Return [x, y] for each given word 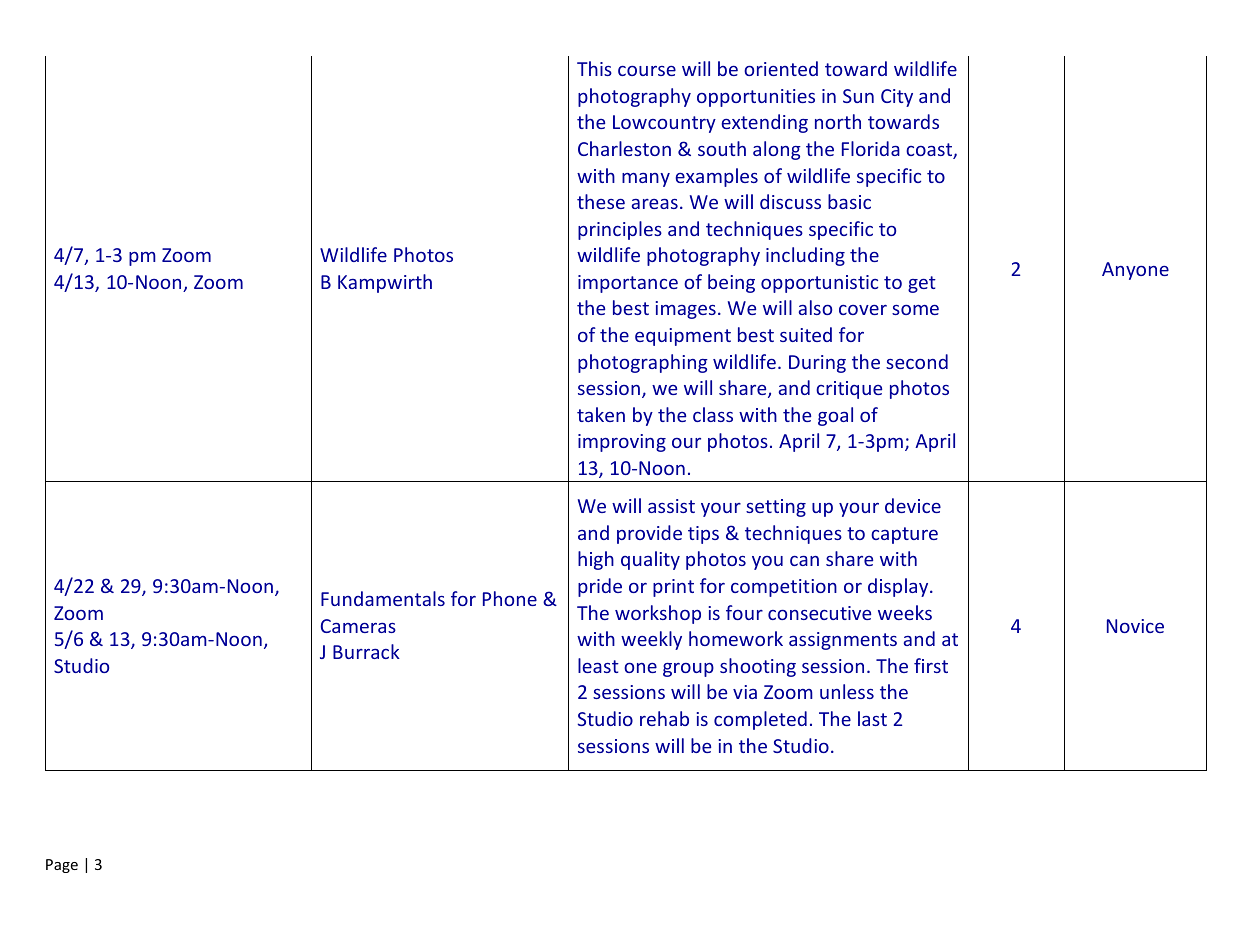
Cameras [358, 626]
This [594, 68]
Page [62, 866]
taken [601, 414]
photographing [643, 363]
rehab [664, 718]
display [899, 587]
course [647, 71]
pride [600, 587]
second [917, 361]
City [897, 98]
